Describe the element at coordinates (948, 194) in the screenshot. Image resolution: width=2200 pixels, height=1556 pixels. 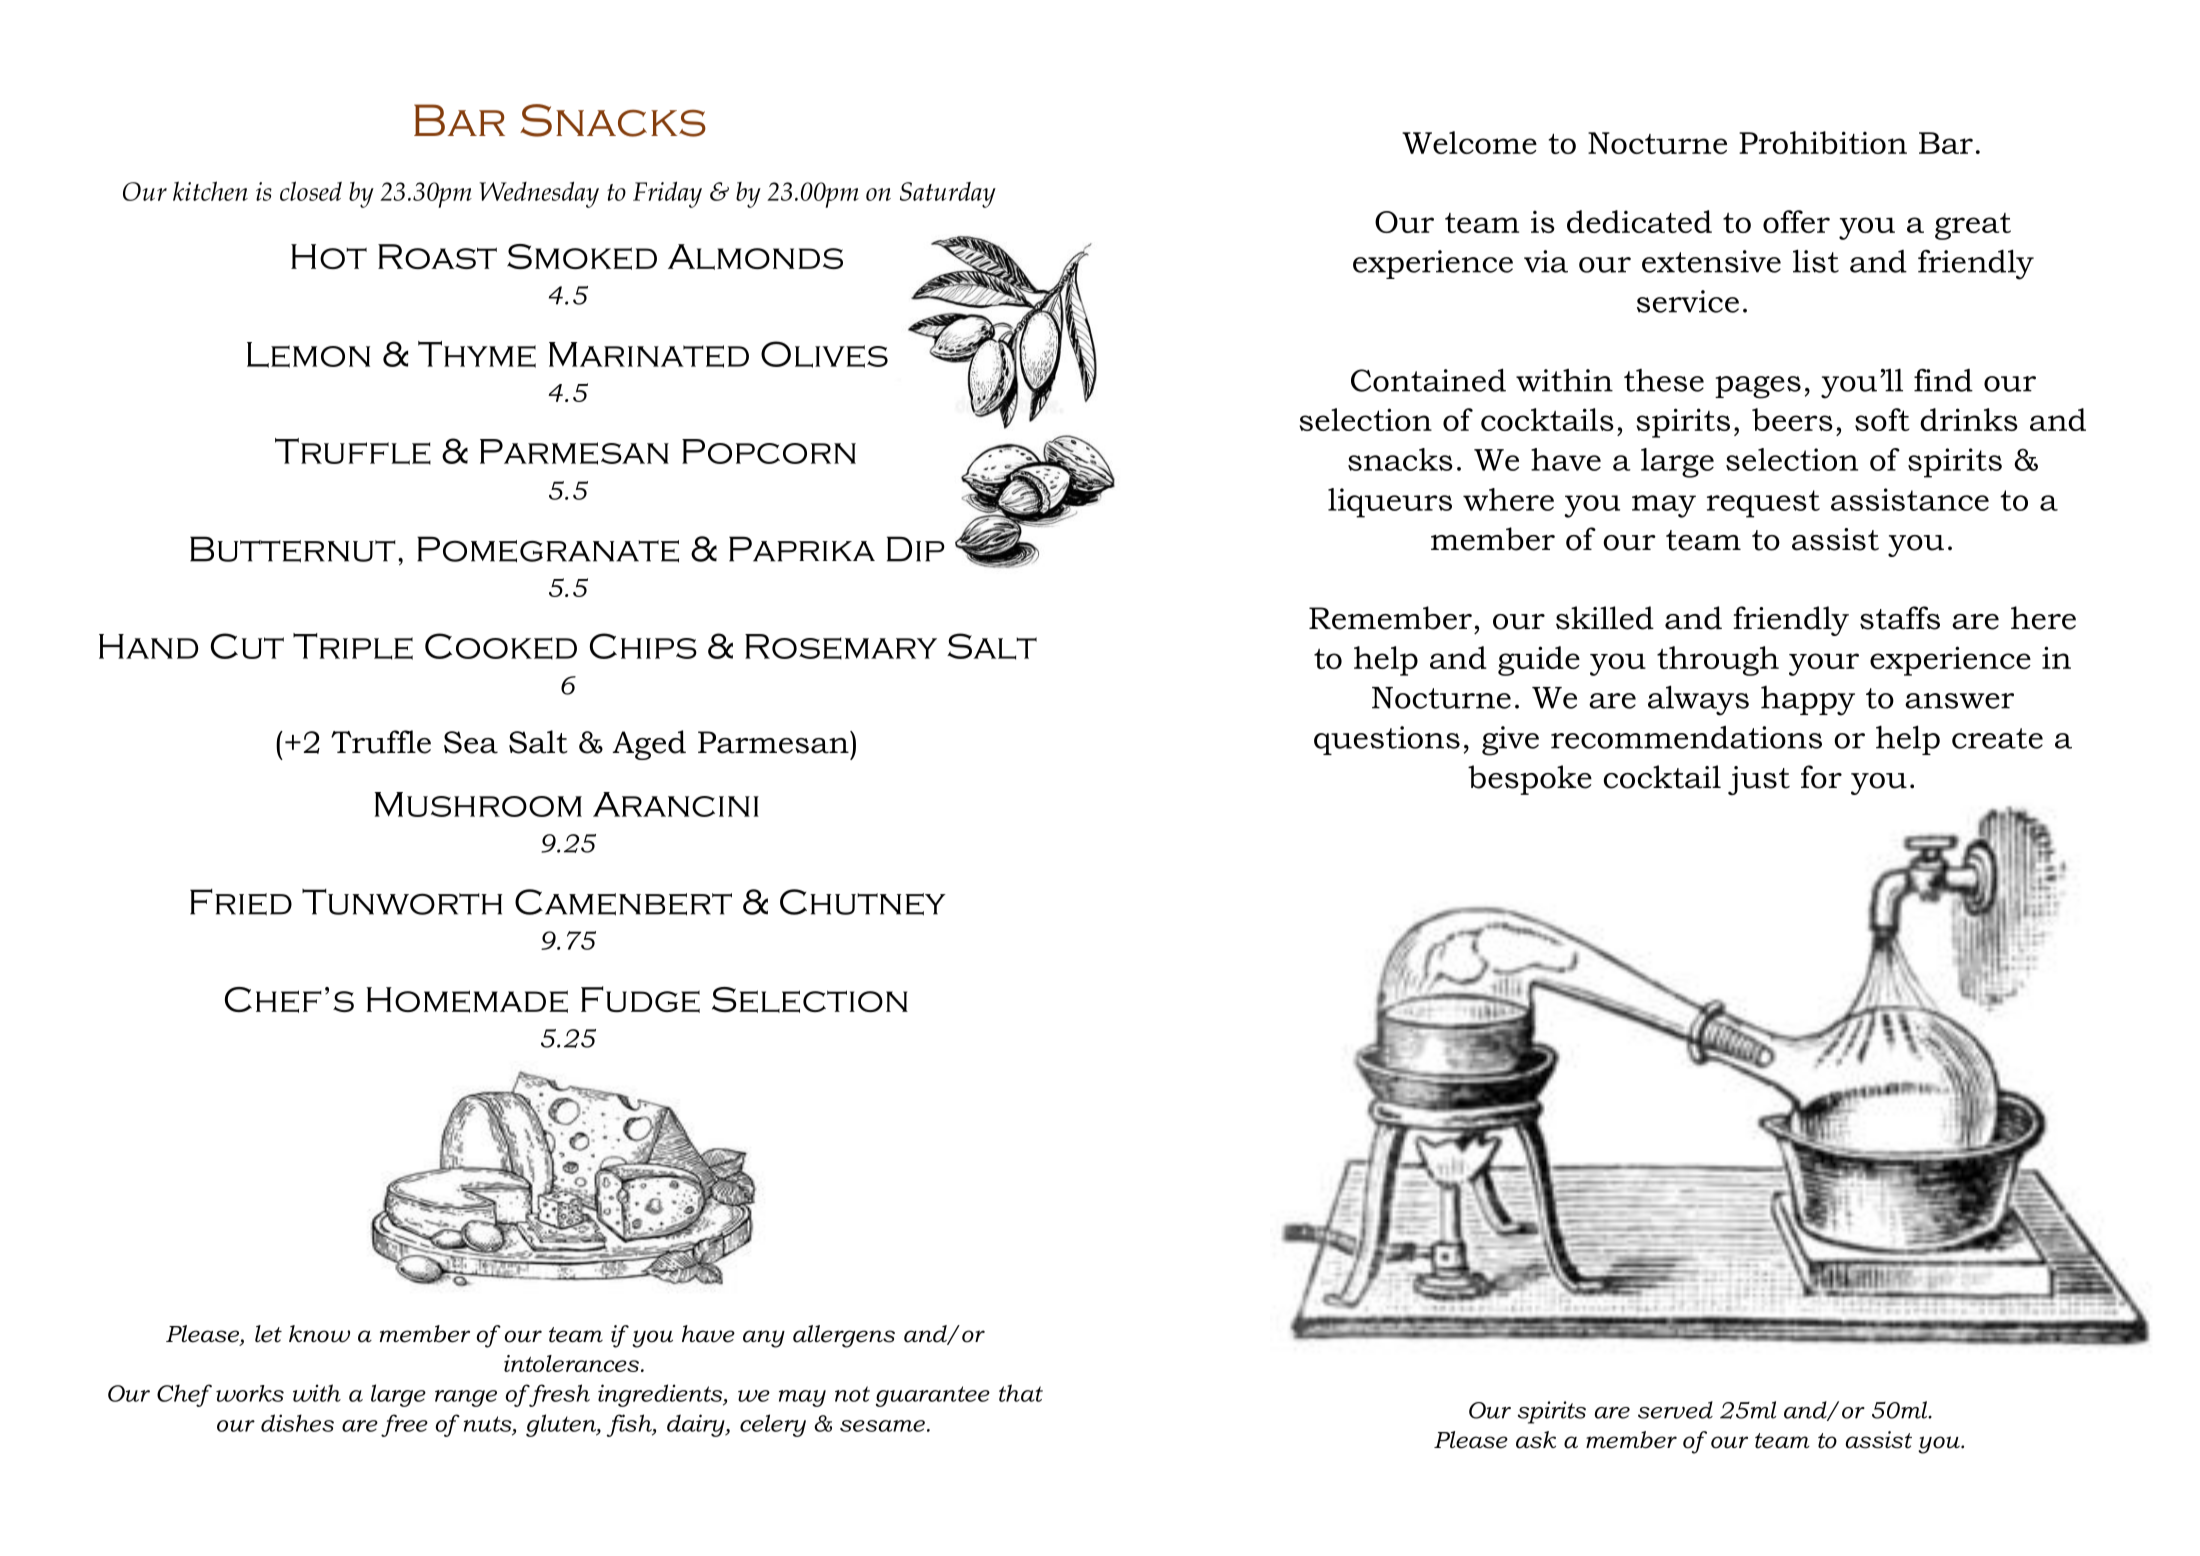
I see `Saturday` at that location.
